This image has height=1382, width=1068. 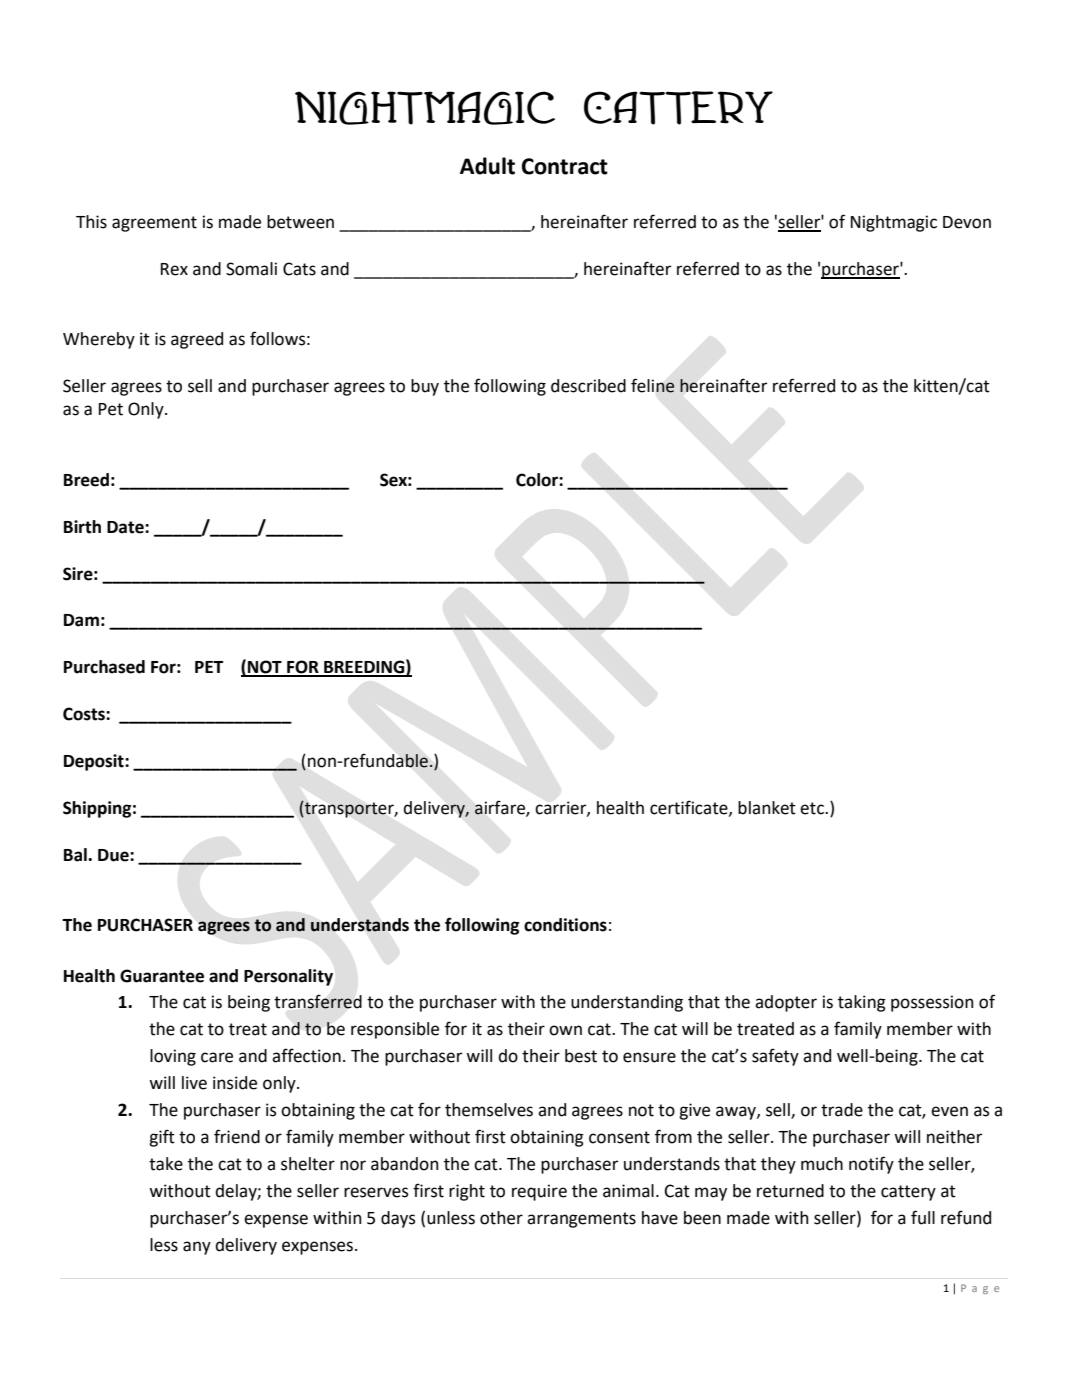 What do you see at coordinates (85, 714) in the image?
I see `Costs` at bounding box center [85, 714].
